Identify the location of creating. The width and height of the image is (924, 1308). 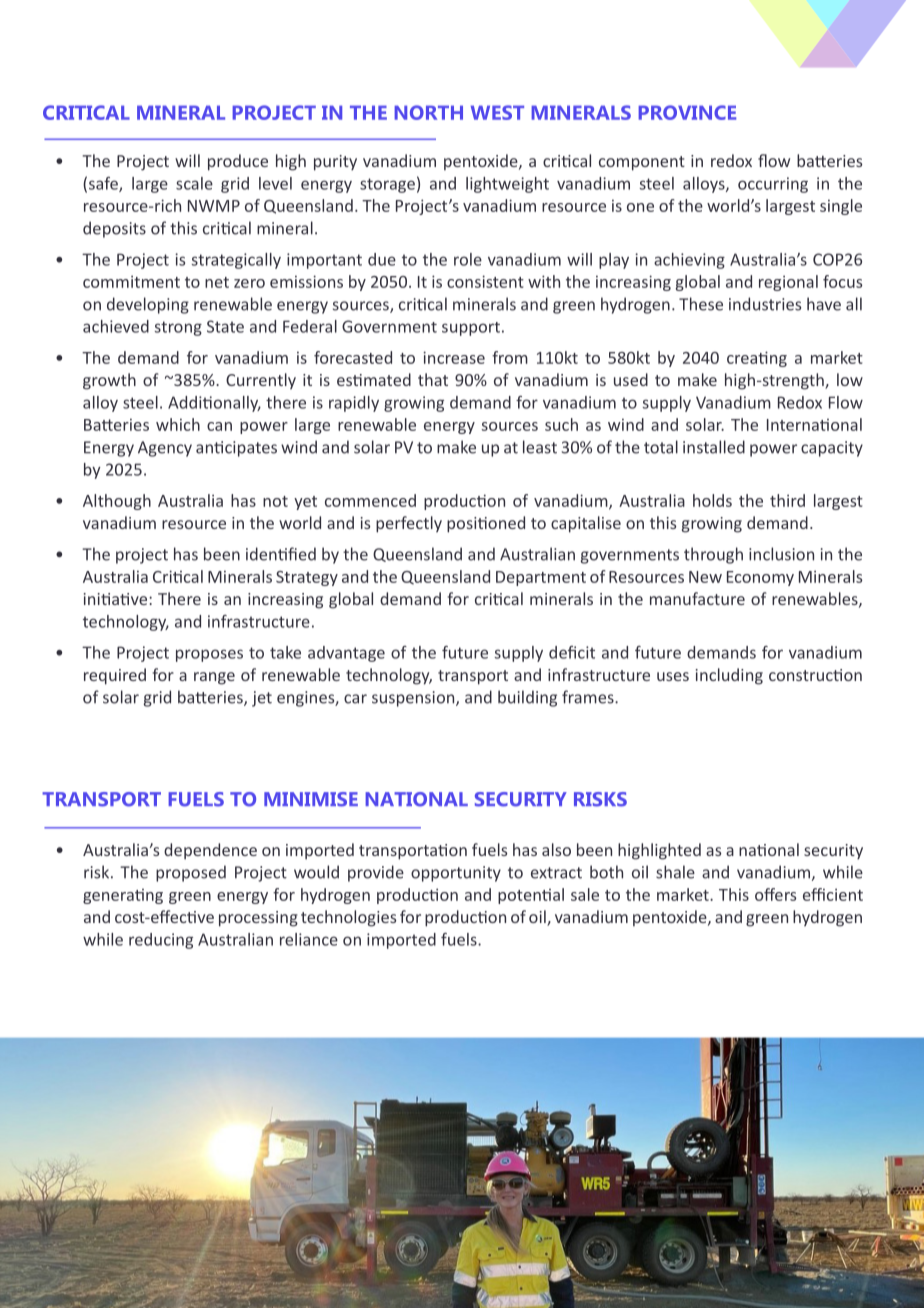
(757, 359).
